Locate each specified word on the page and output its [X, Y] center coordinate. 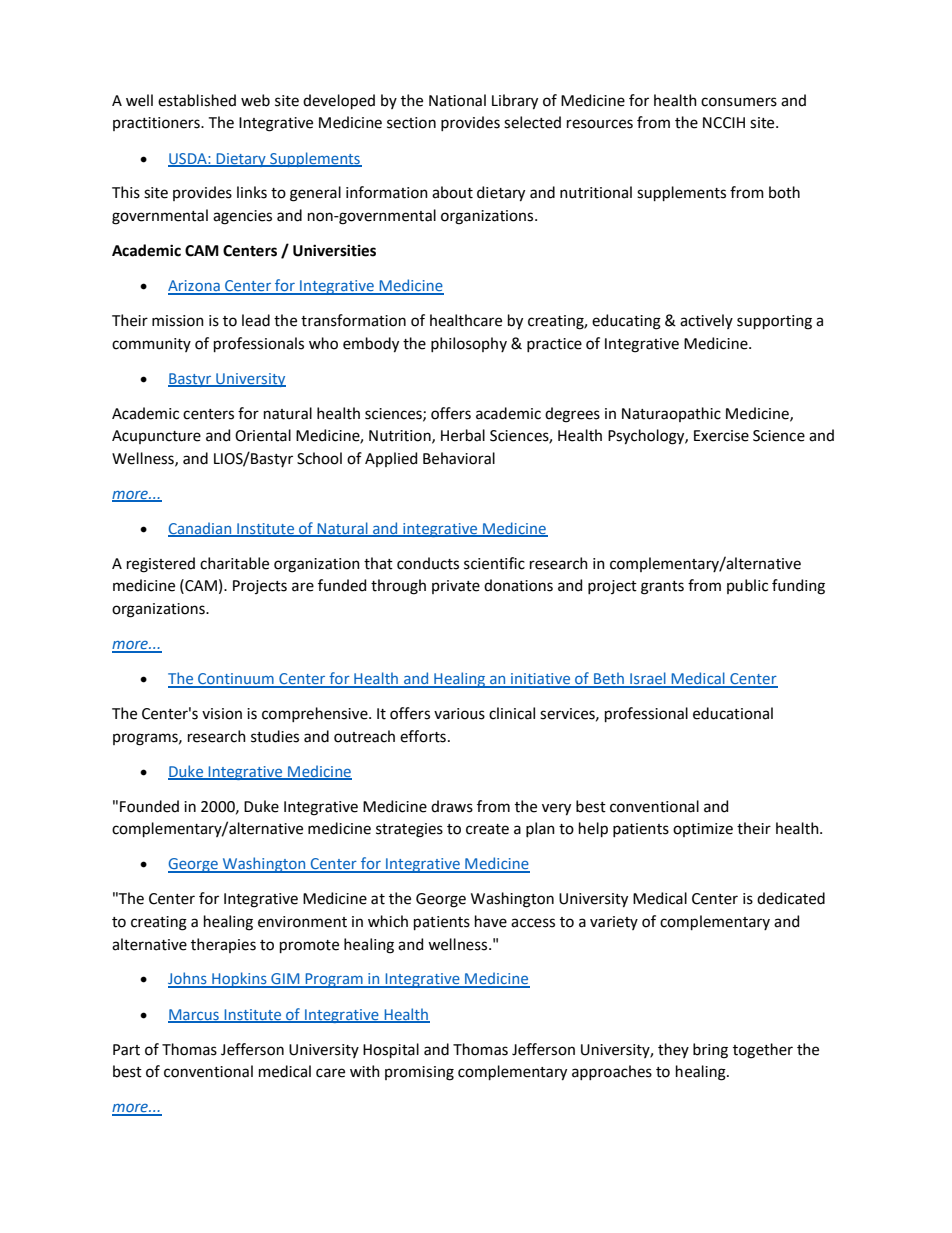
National [457, 100]
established [197, 100]
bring [710, 1051]
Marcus [194, 1015]
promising [419, 1073]
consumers [739, 102]
